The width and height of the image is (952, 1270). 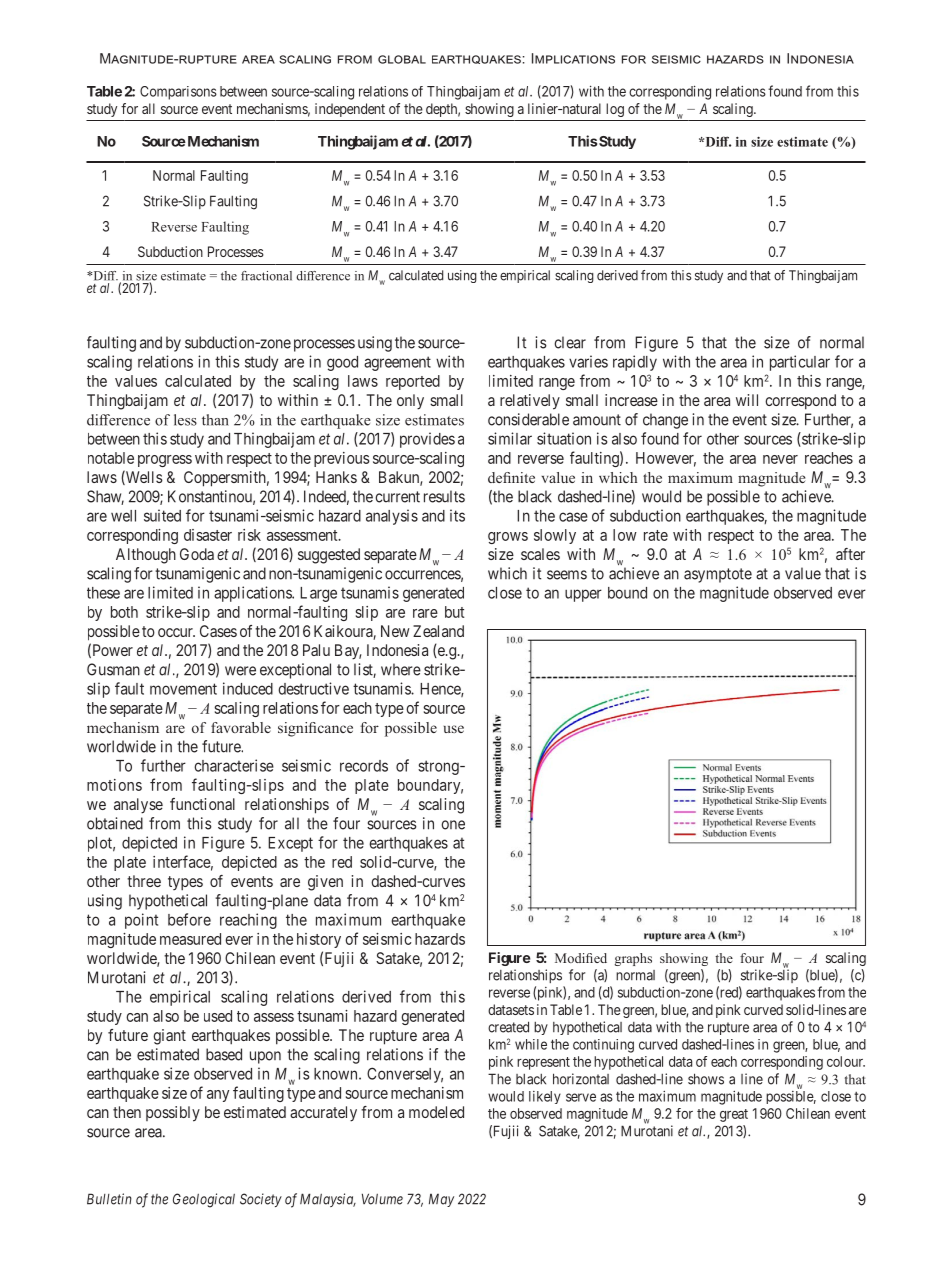 I want to click on upper, so click(x=583, y=595).
